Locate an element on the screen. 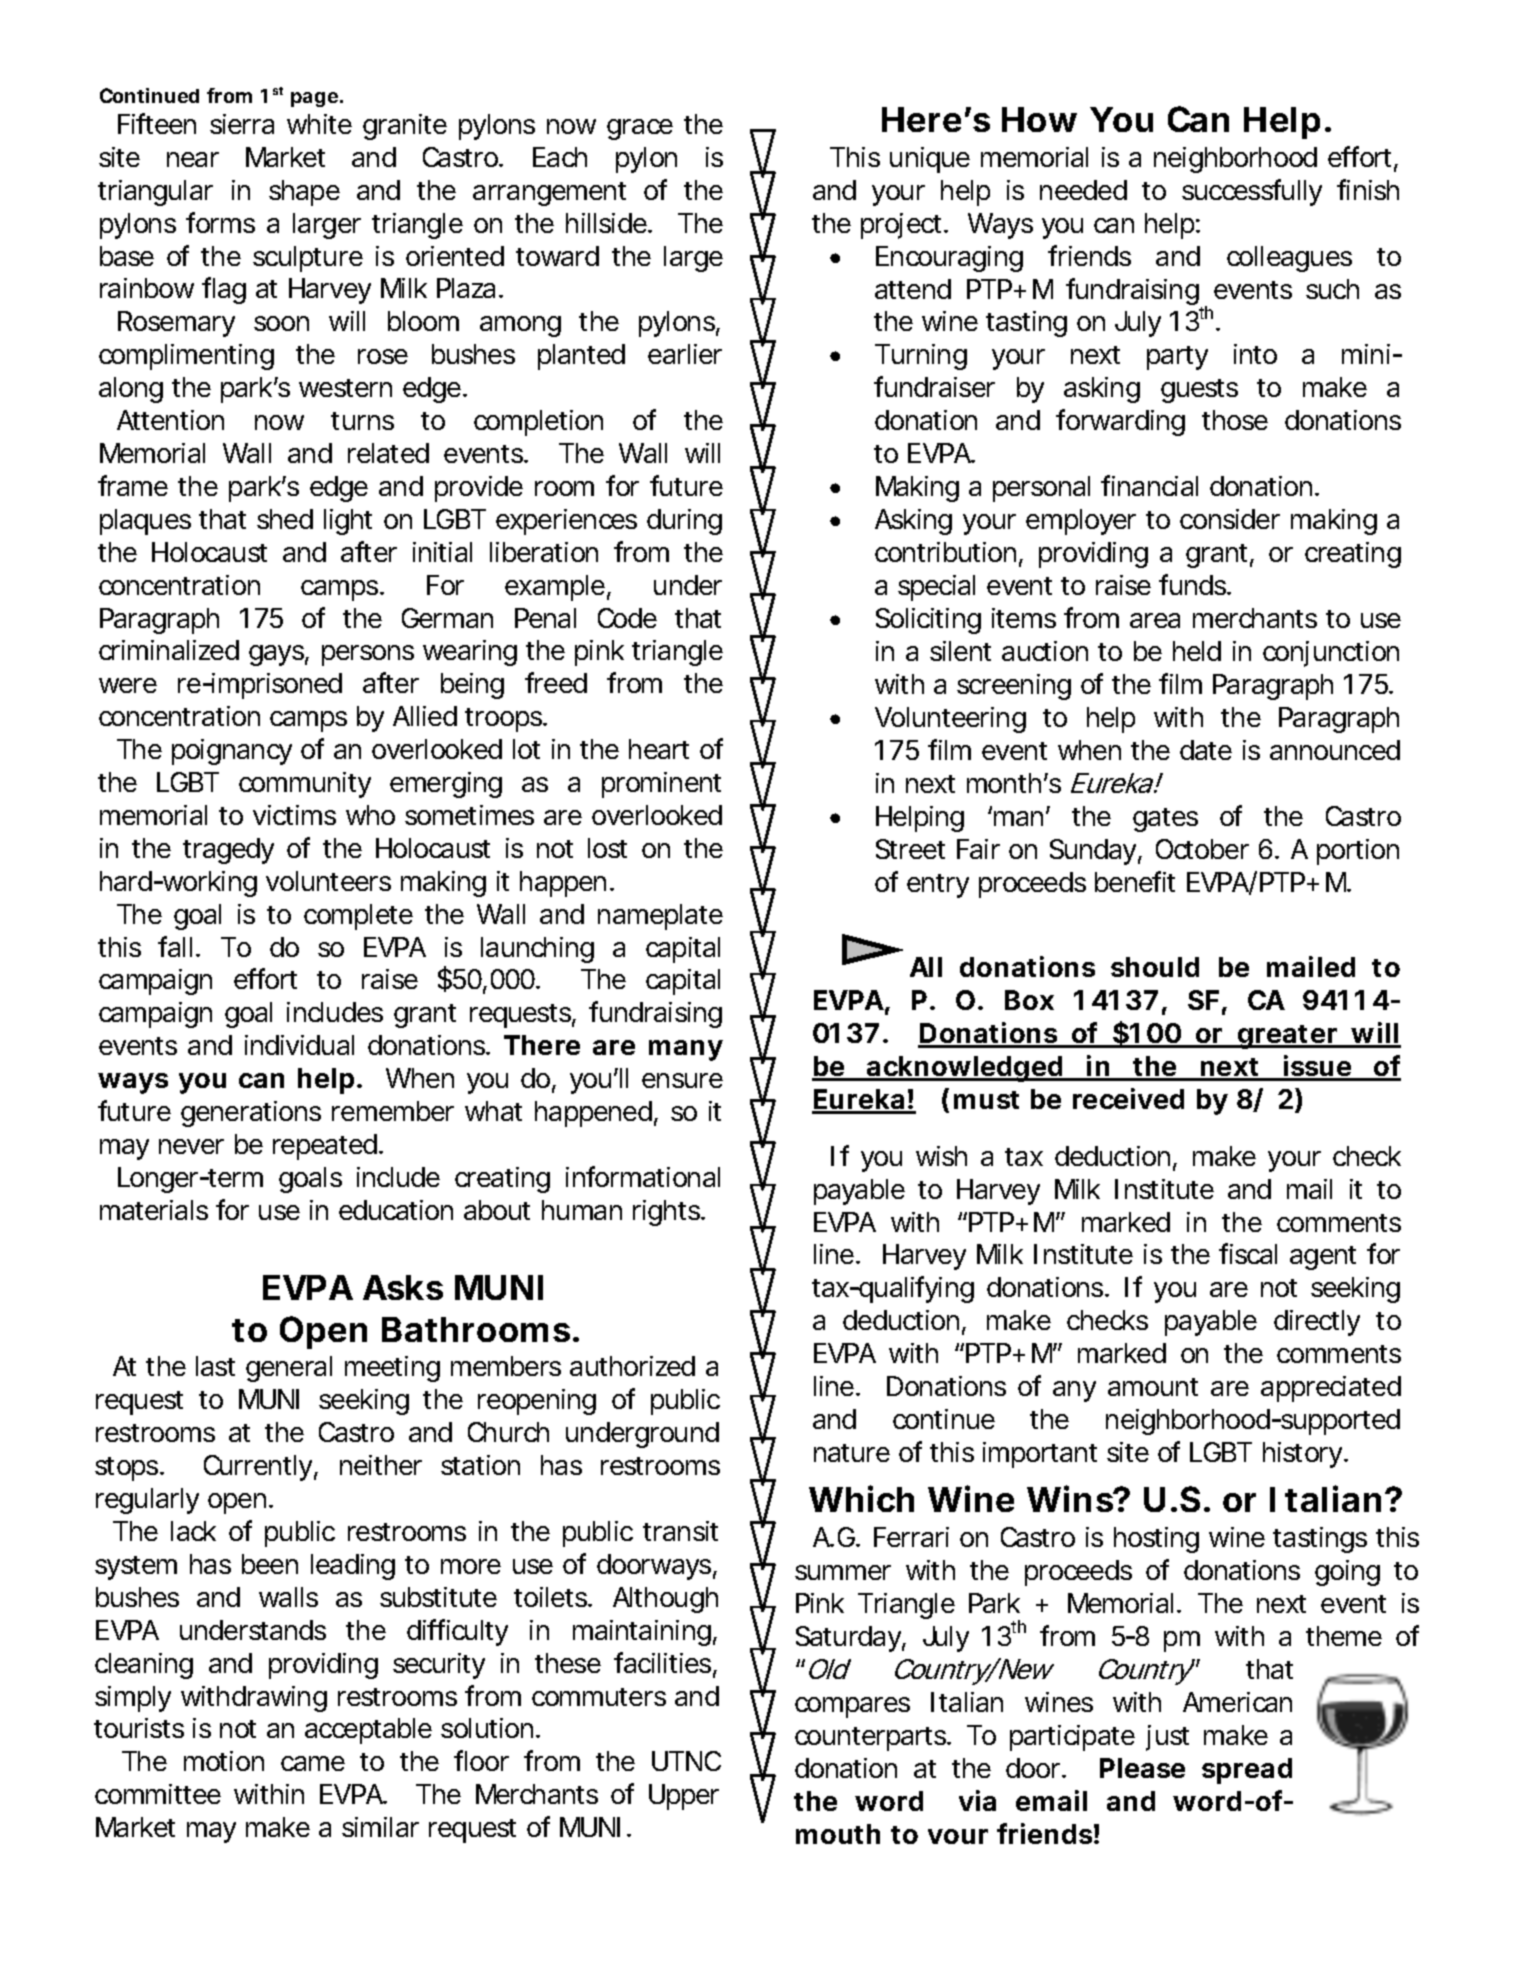 This screenshot has height=1963, width=1517. nameplate is located at coordinates (660, 917).
